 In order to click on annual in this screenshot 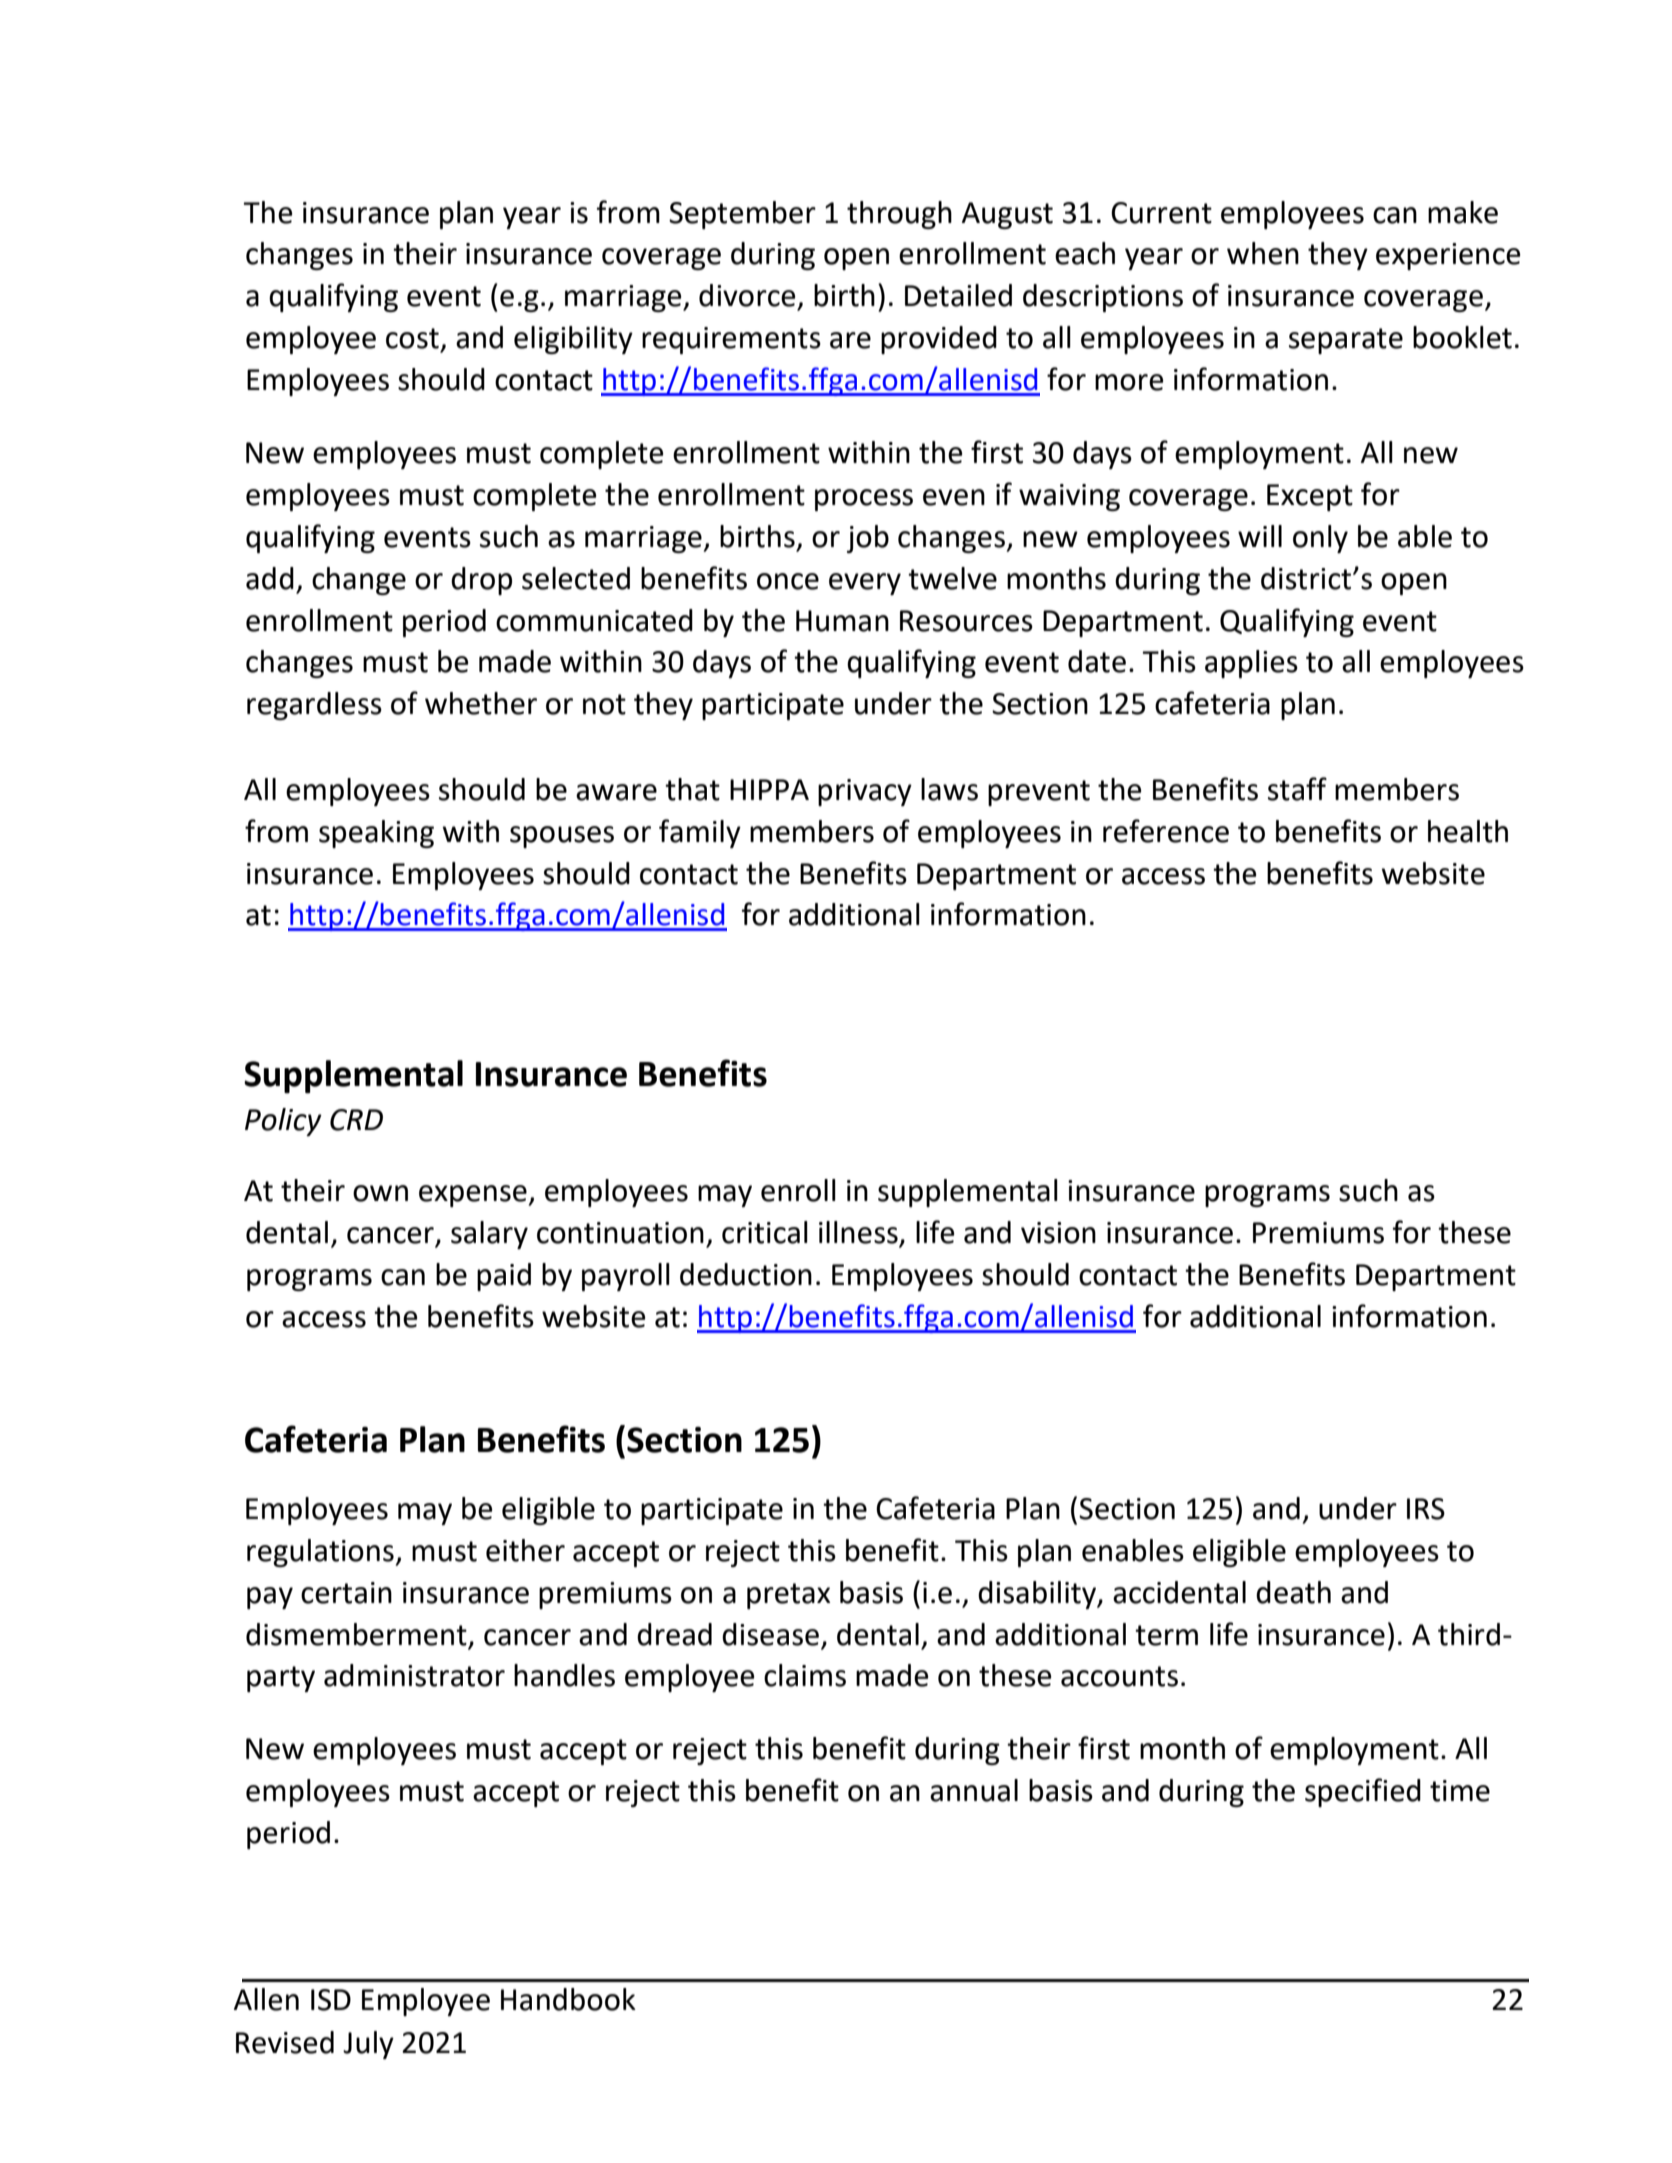, I will do `click(974, 1790)`.
